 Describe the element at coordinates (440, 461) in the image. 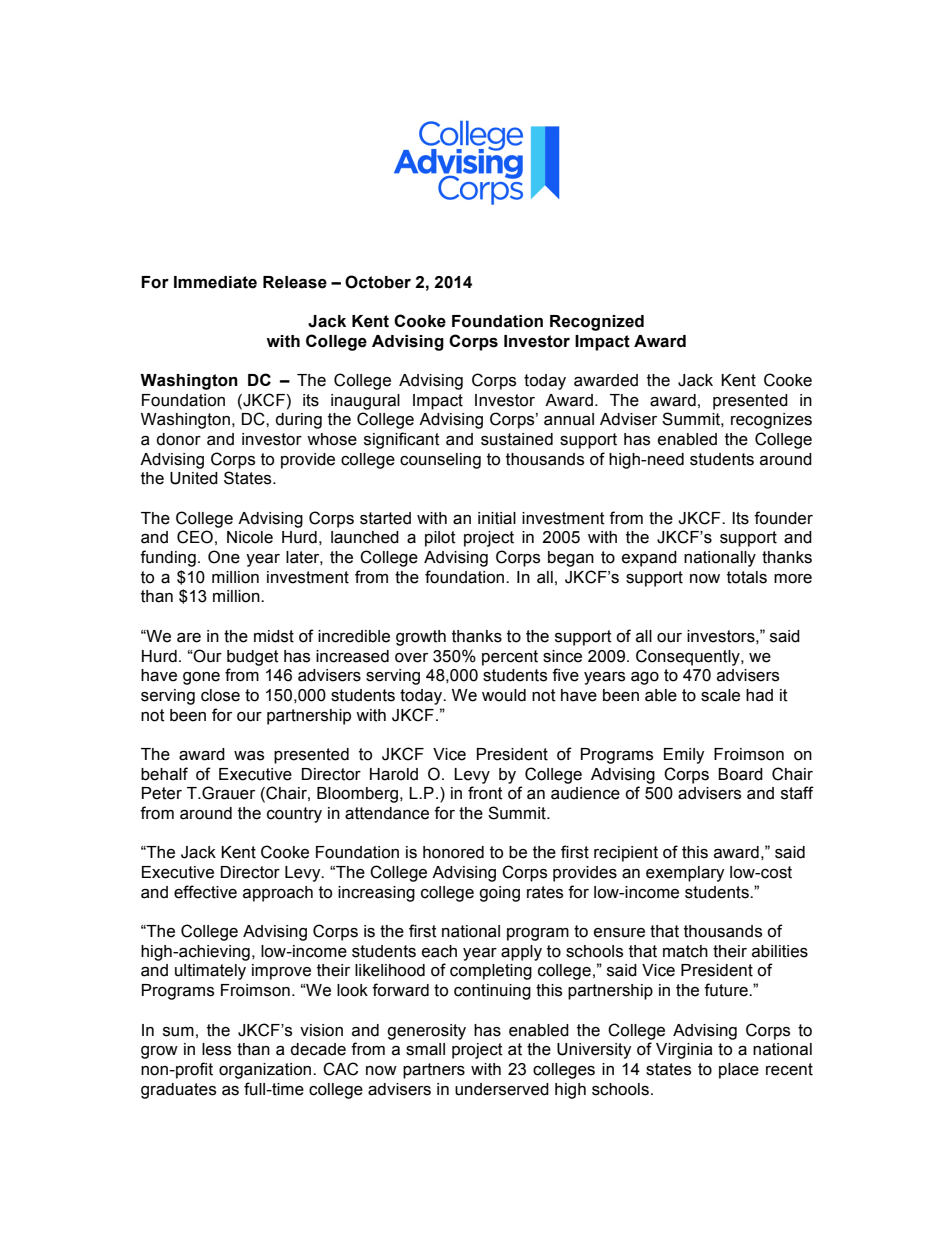

I see `counseling` at that location.
